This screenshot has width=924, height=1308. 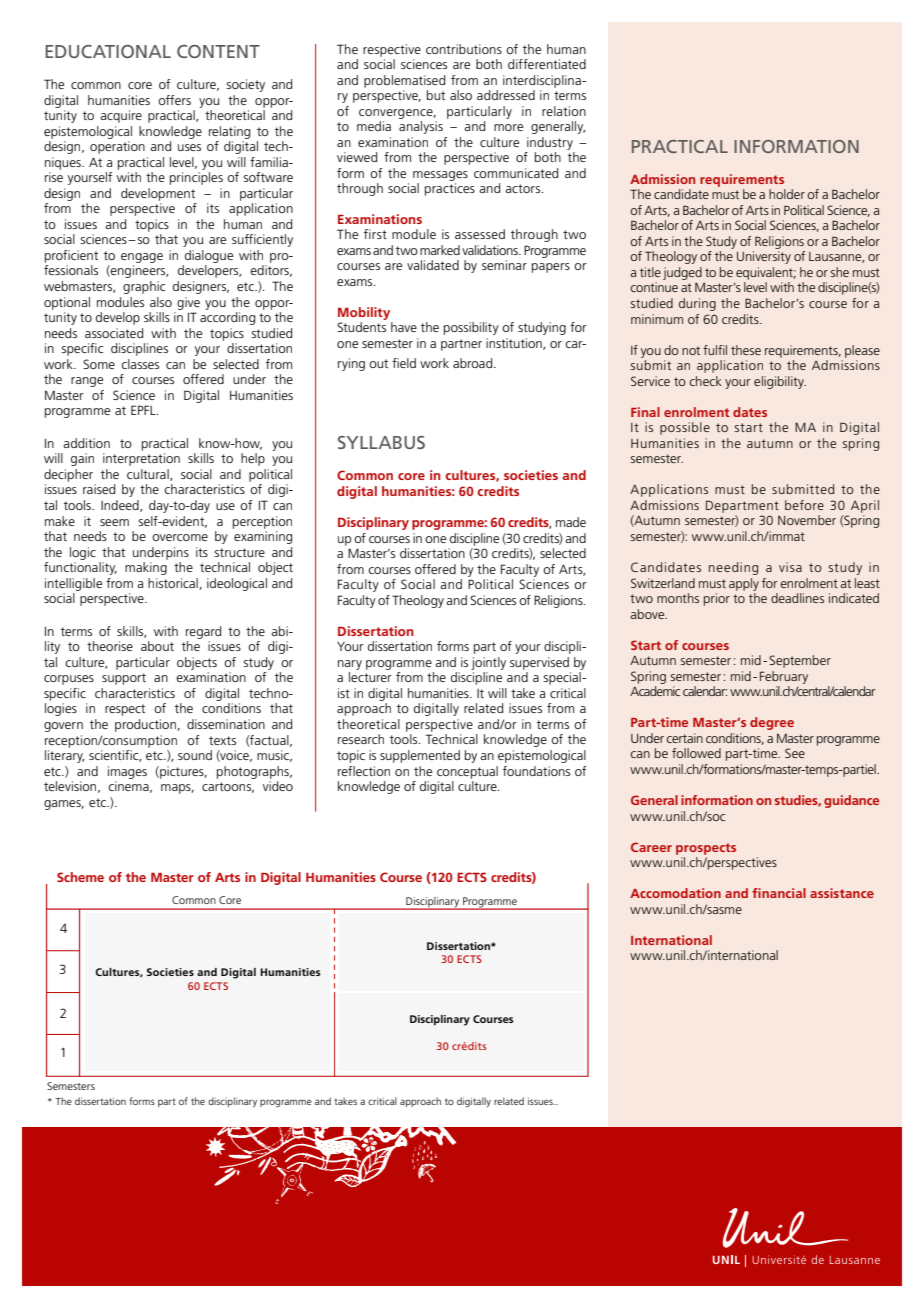 What do you see at coordinates (564, 111) in the screenshot?
I see `relation` at bounding box center [564, 111].
